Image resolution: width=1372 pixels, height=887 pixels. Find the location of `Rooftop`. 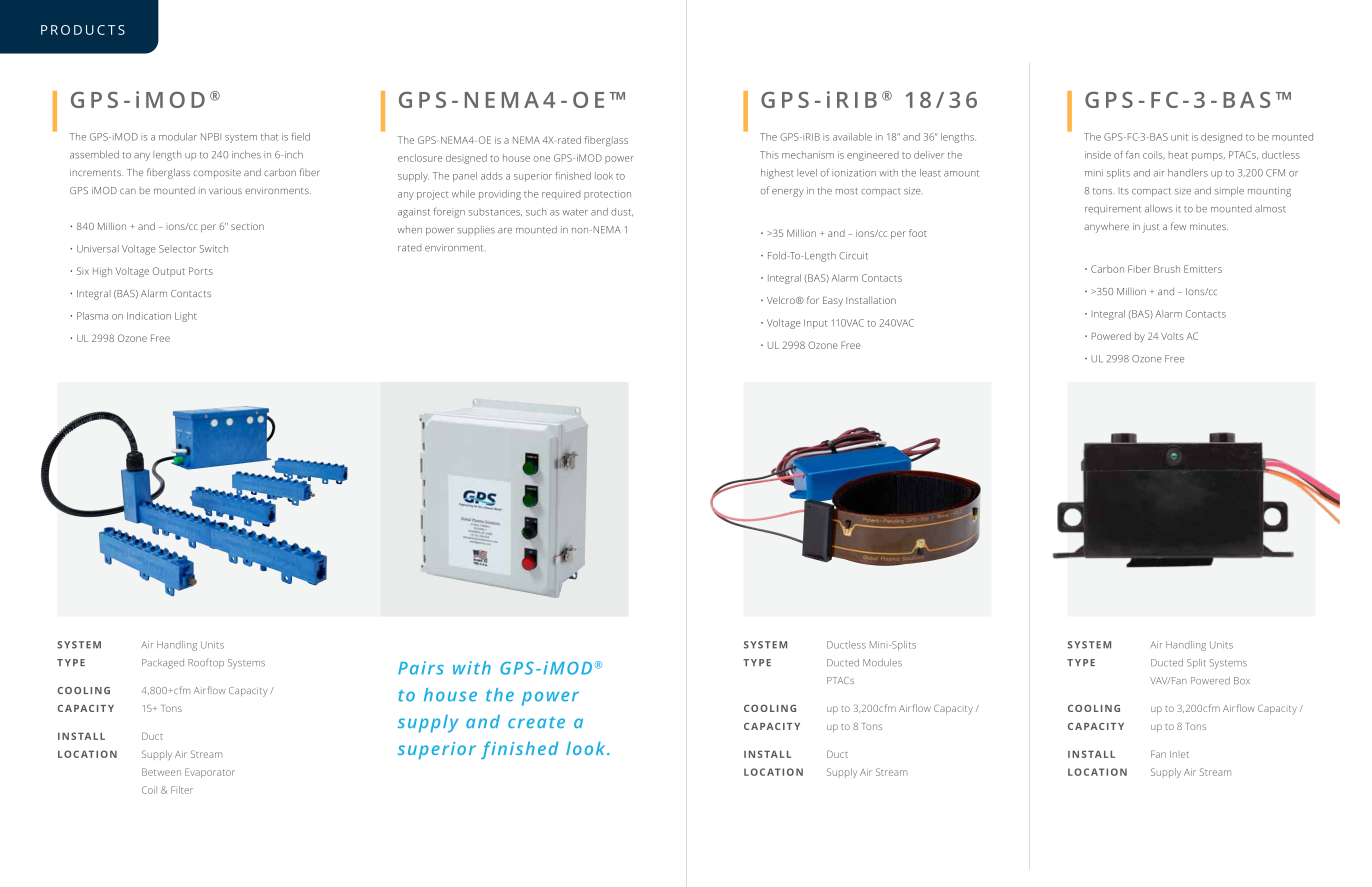

Rooftop is located at coordinates (206, 663).
